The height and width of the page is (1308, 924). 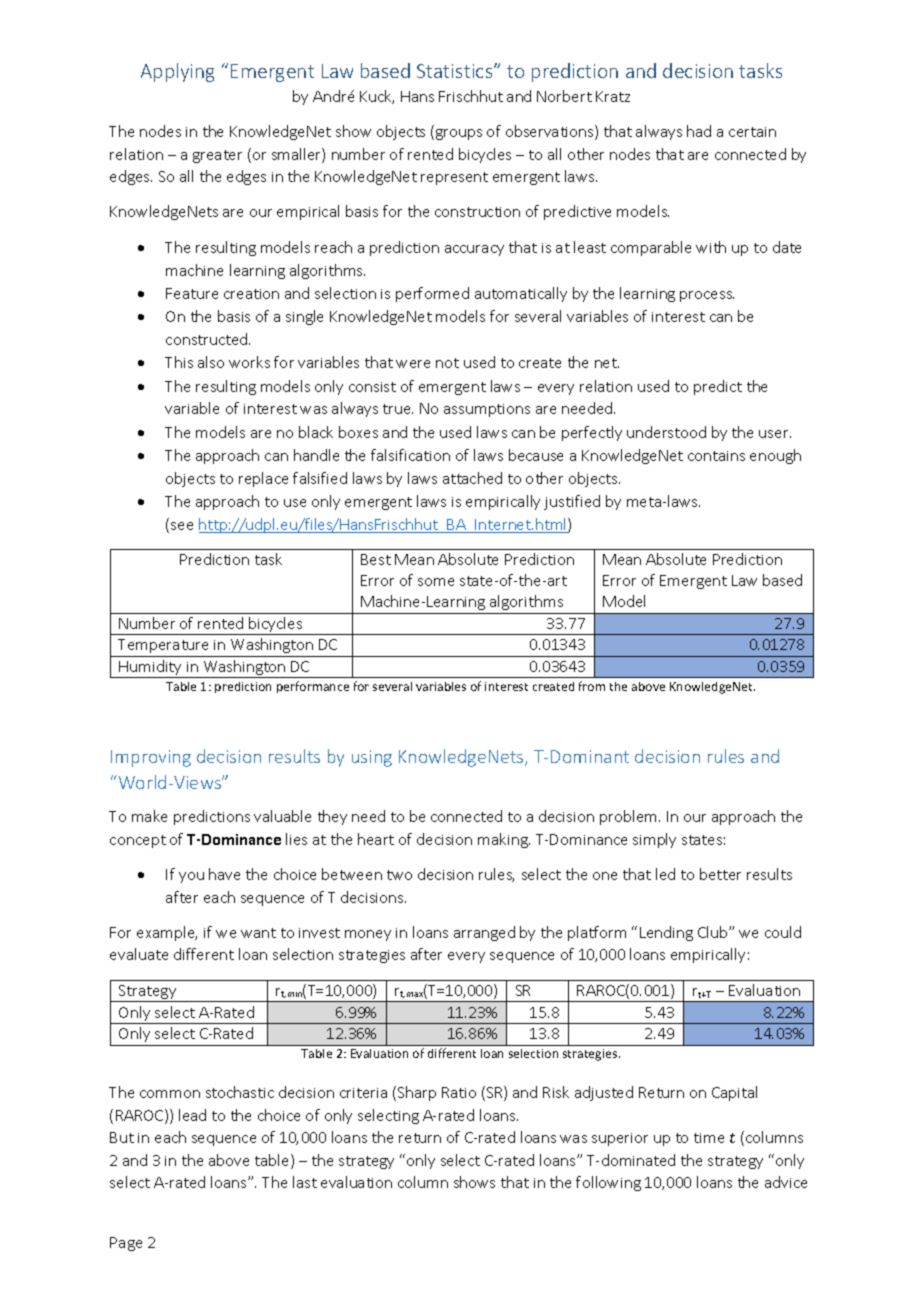 What do you see at coordinates (709, 1138) in the page?
I see `time` at bounding box center [709, 1138].
